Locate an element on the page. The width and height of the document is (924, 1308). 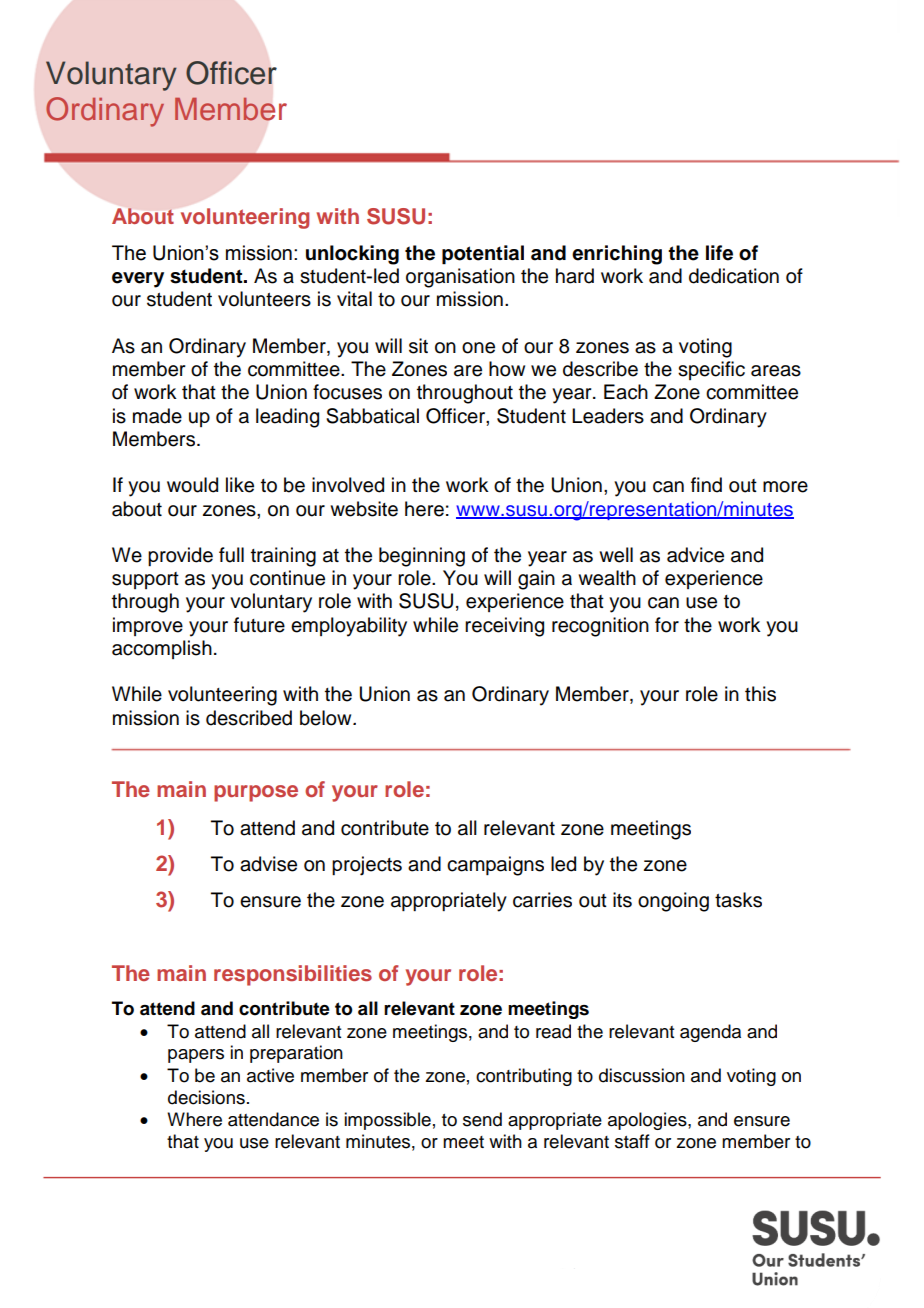
receiving is located at coordinates (504, 627).
